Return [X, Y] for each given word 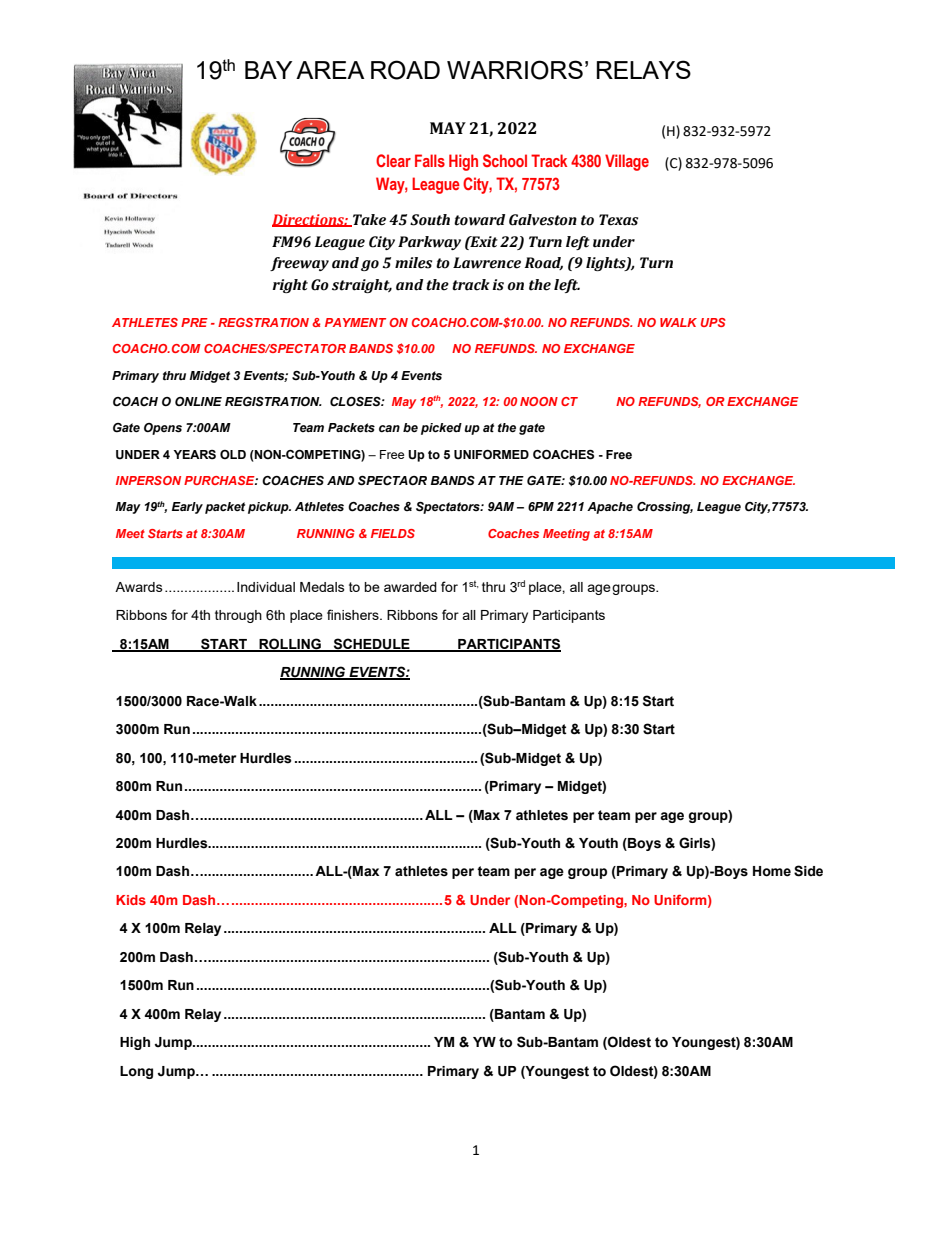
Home [772, 871]
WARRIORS [515, 70]
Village [627, 162]
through [238, 616]
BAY [268, 70]
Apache [610, 508]
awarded [410, 587]
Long [136, 1072]
